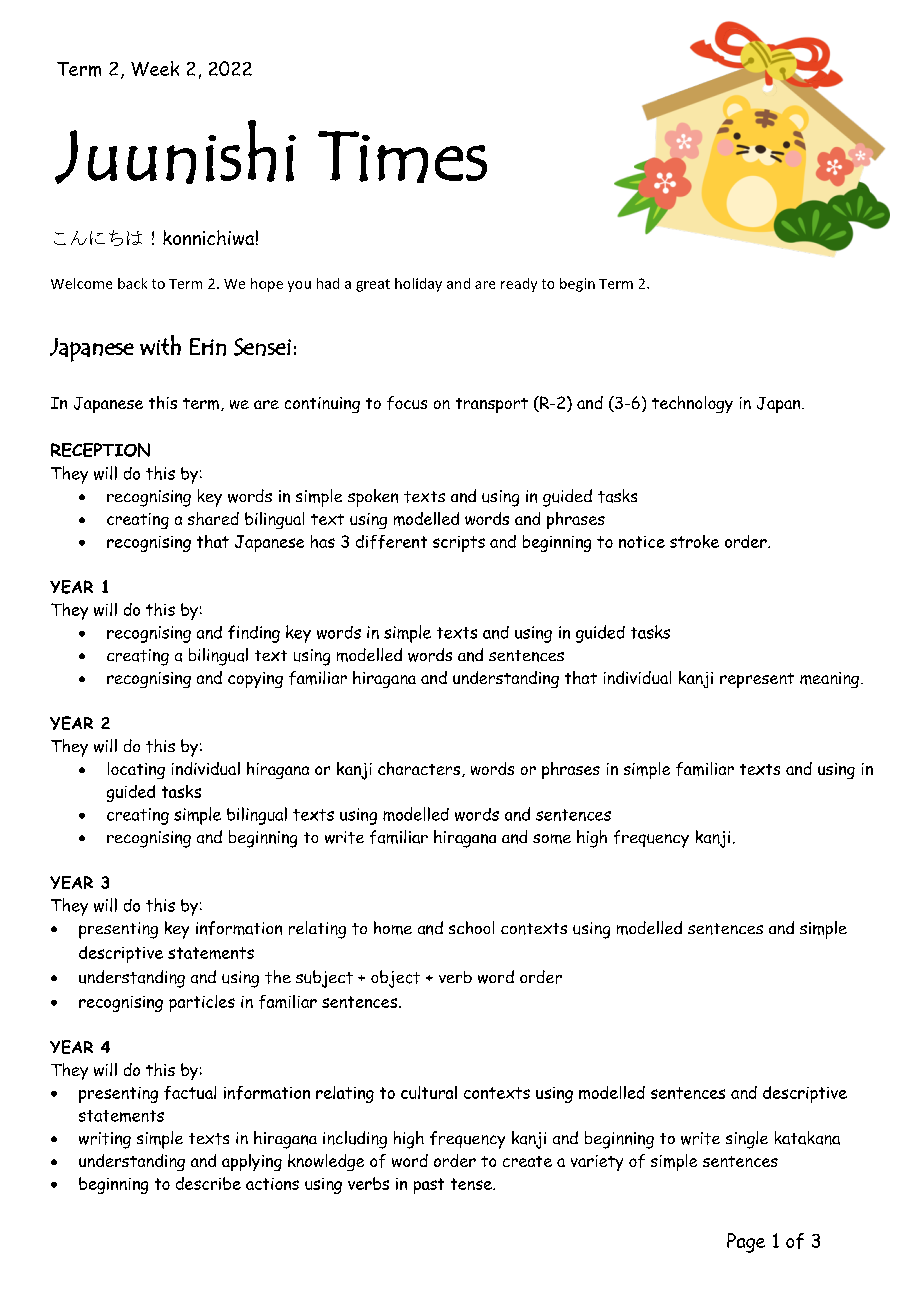  I want to click on technology, so click(692, 404).
